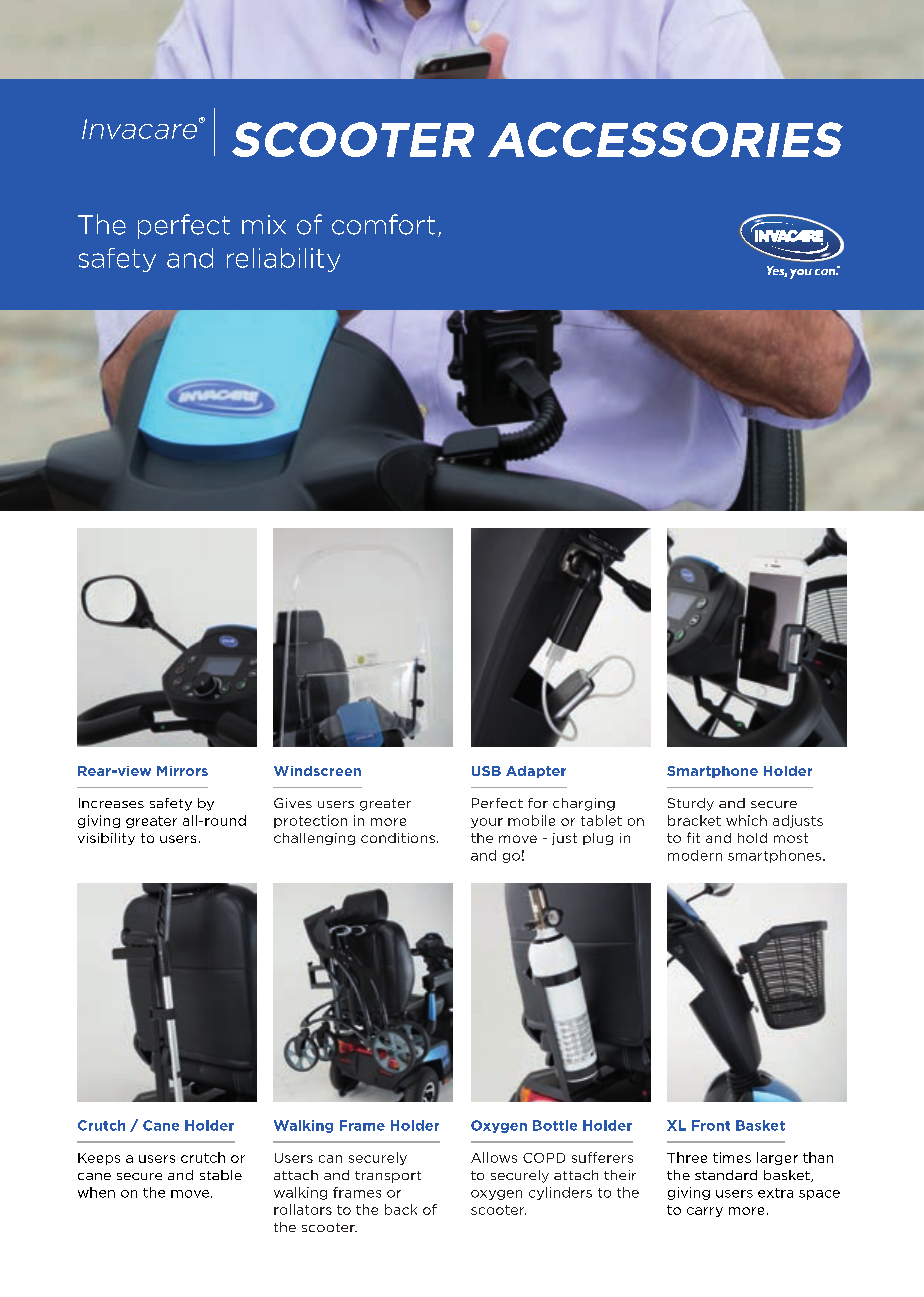 This document has height=1297, width=924. I want to click on USB, so click(486, 771).
